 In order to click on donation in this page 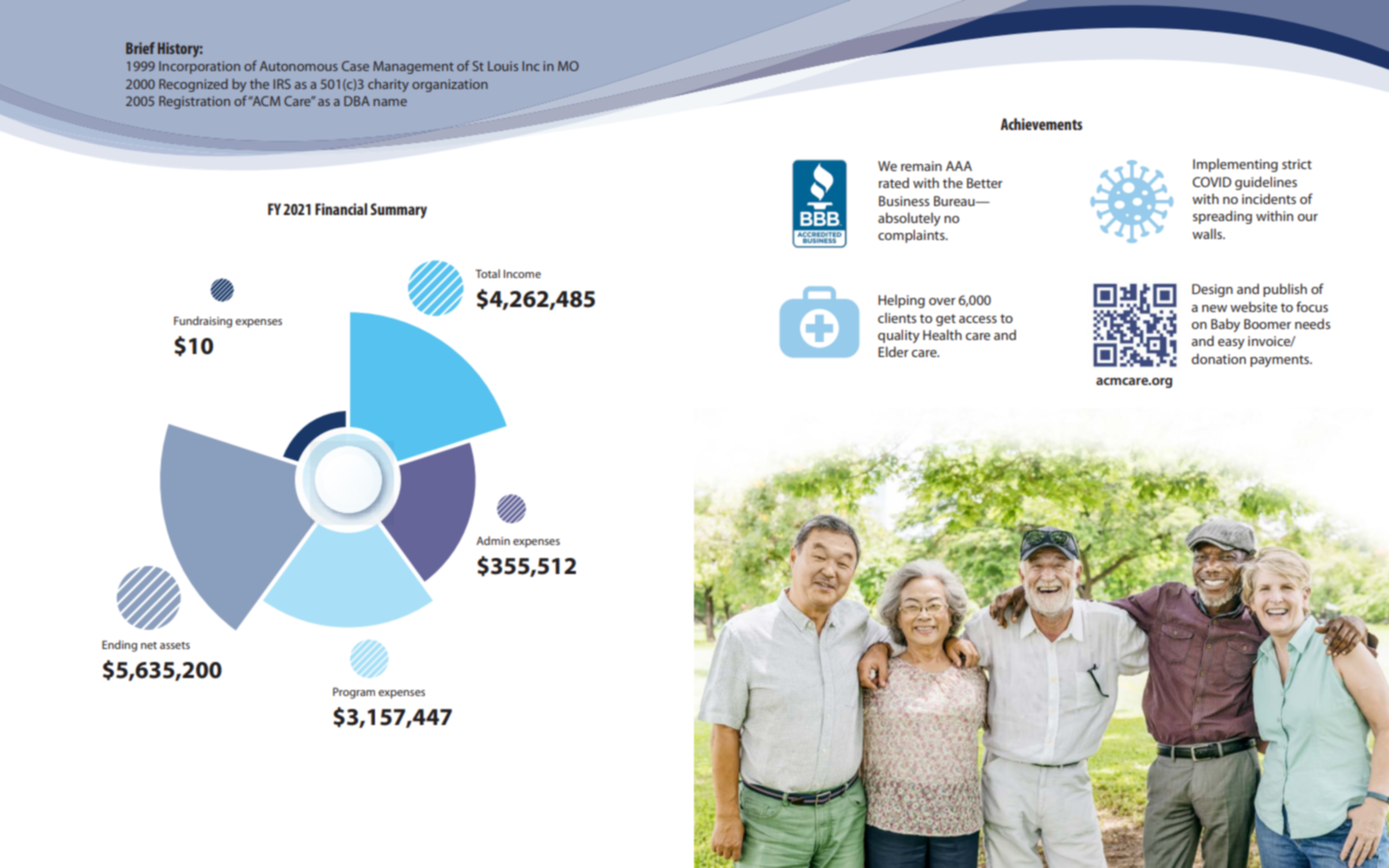, I will do `click(1219, 358)`.
